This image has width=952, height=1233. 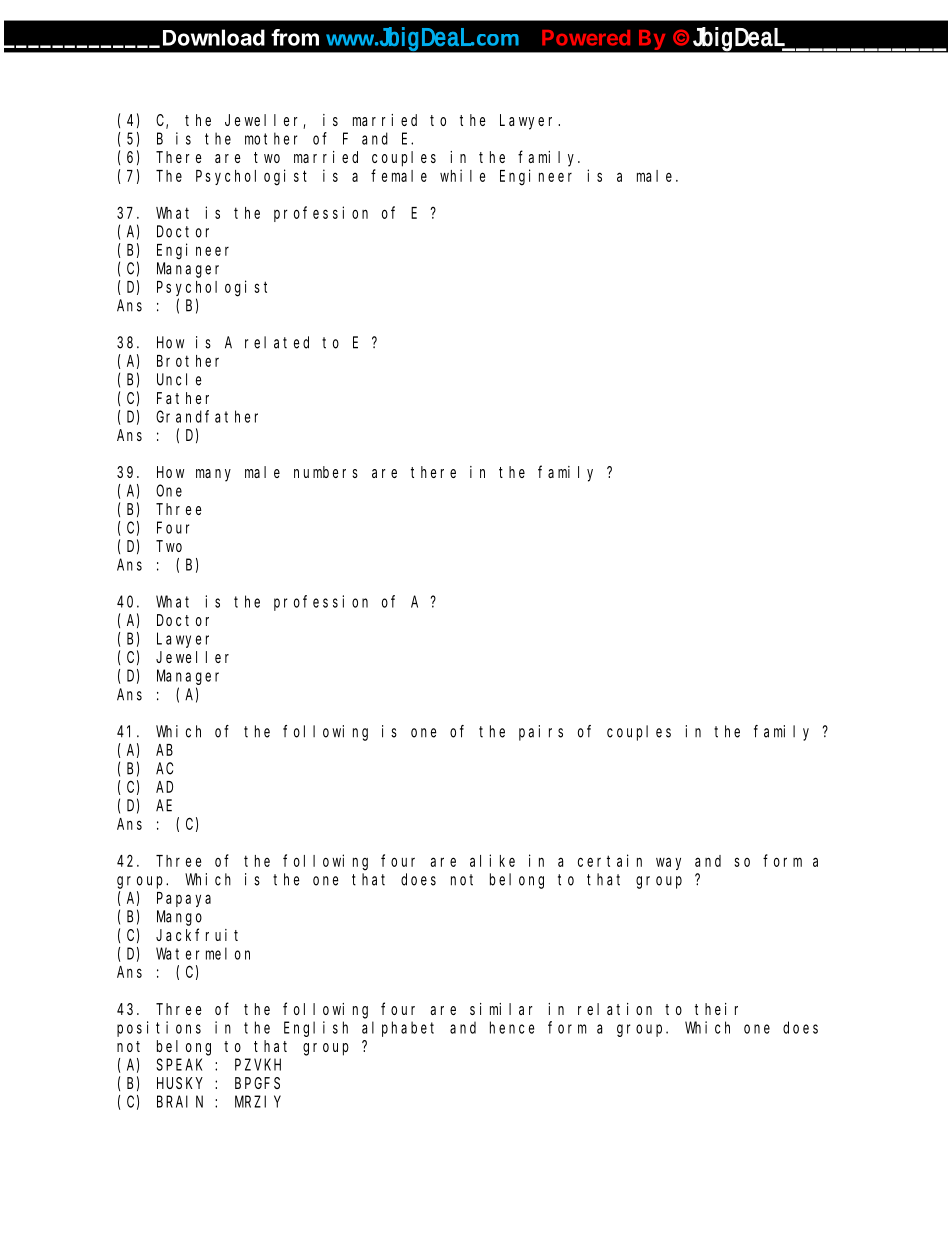 I want to click on SPEAK, so click(x=179, y=1064).
